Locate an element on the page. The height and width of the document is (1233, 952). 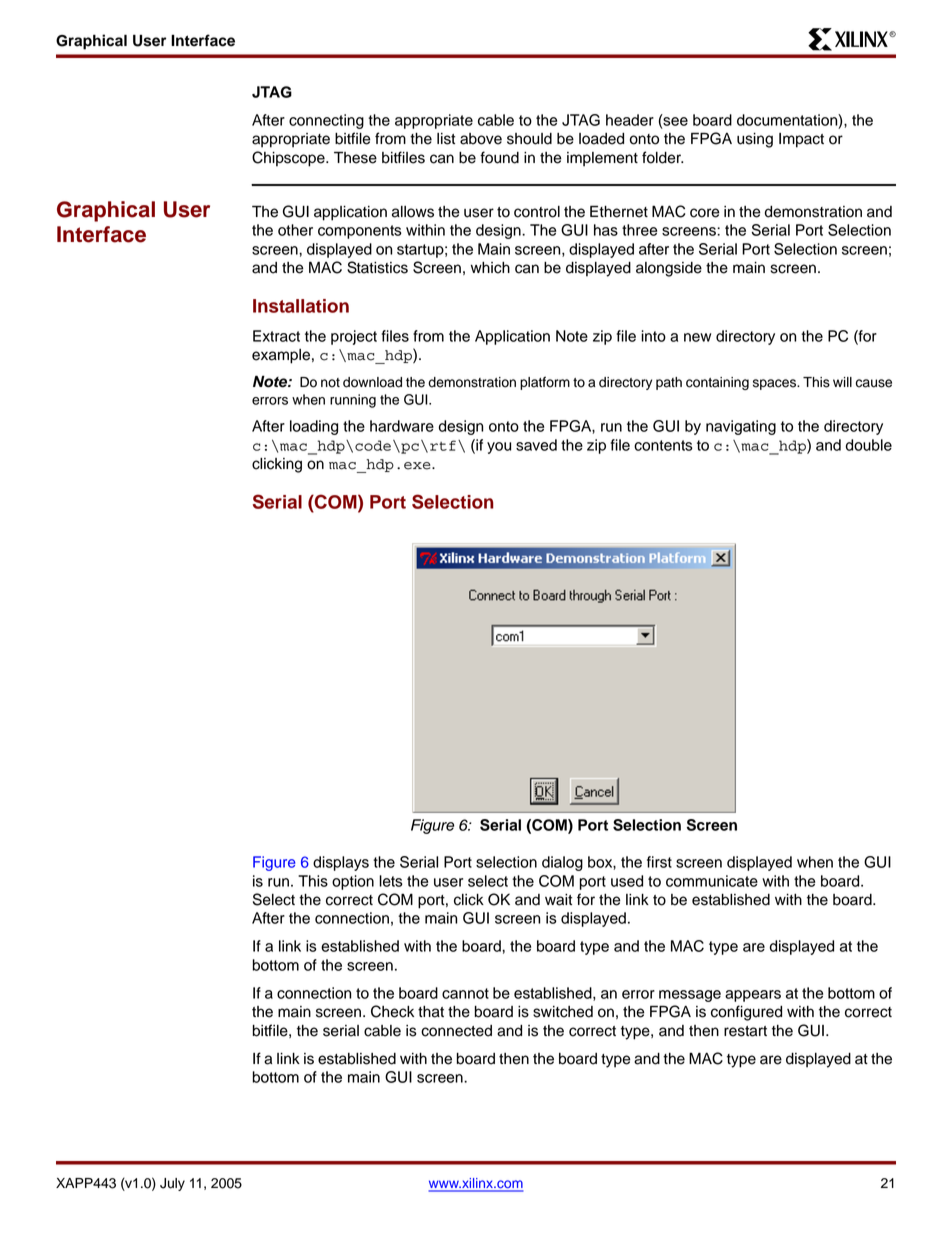
displays is located at coordinates (341, 863).
